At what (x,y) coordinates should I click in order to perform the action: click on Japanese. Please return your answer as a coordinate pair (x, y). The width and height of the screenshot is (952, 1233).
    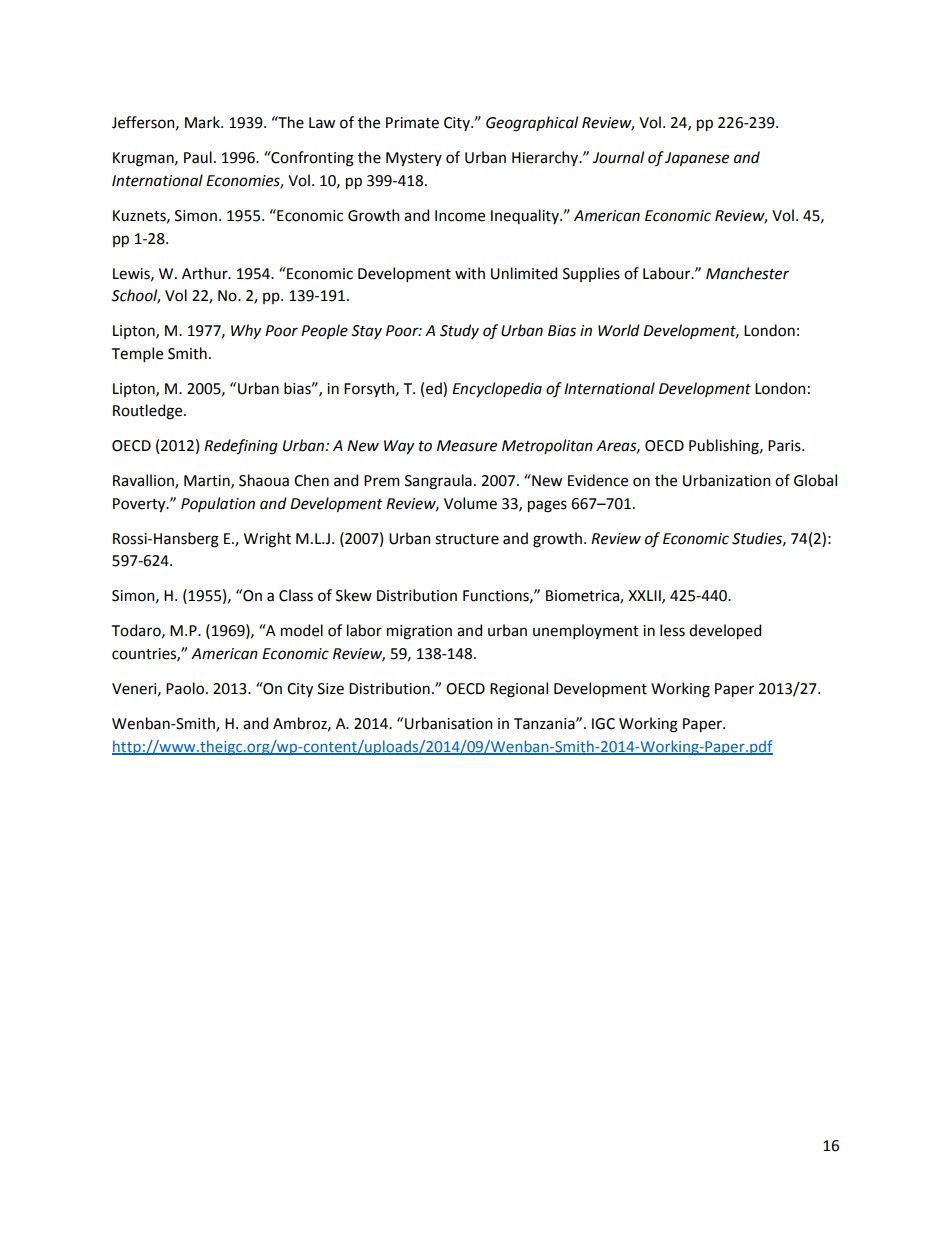
    Looking at the image, I should click on (697, 159).
